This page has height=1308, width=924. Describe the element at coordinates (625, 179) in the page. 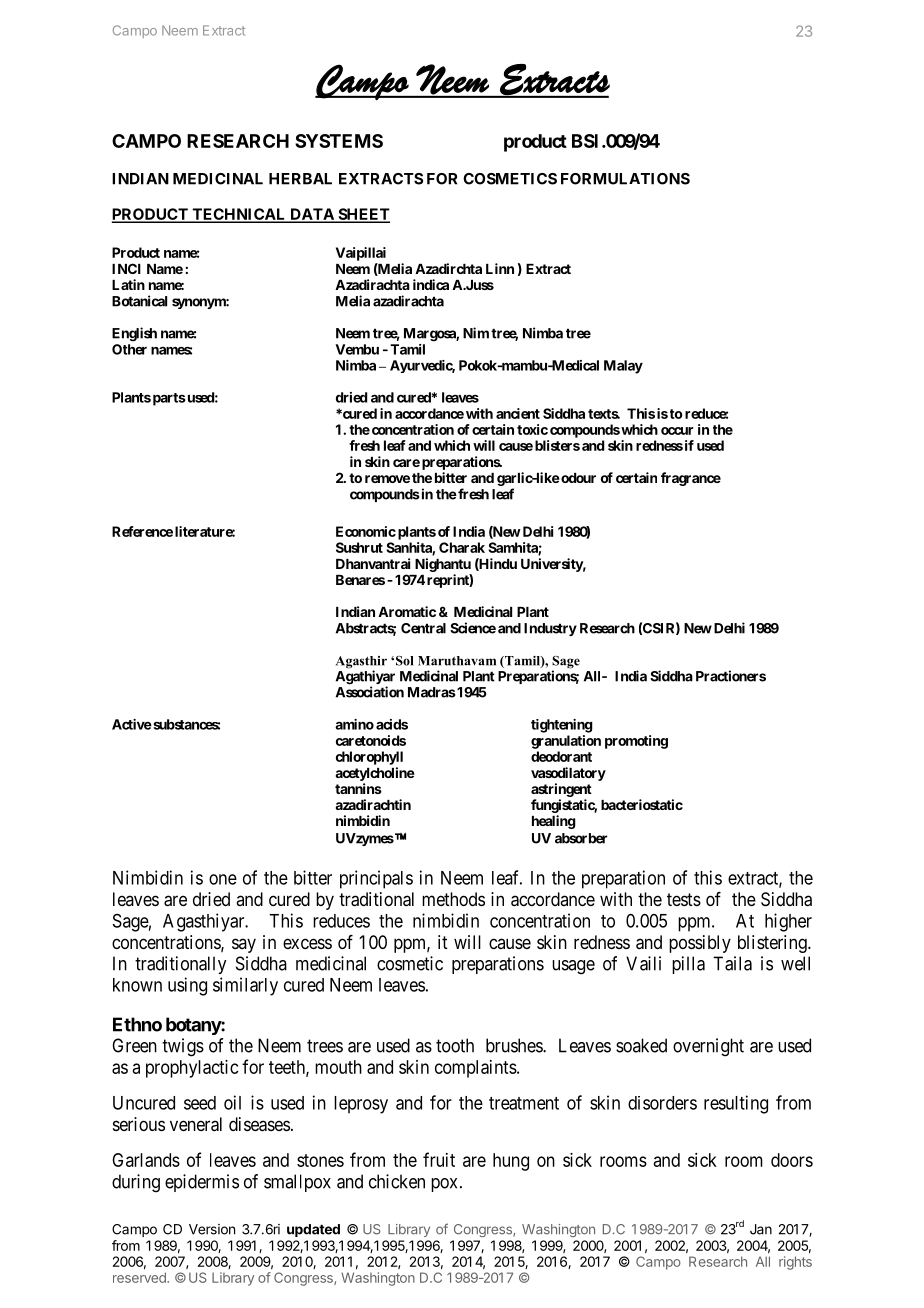

I see `FORMULATIONS` at that location.
